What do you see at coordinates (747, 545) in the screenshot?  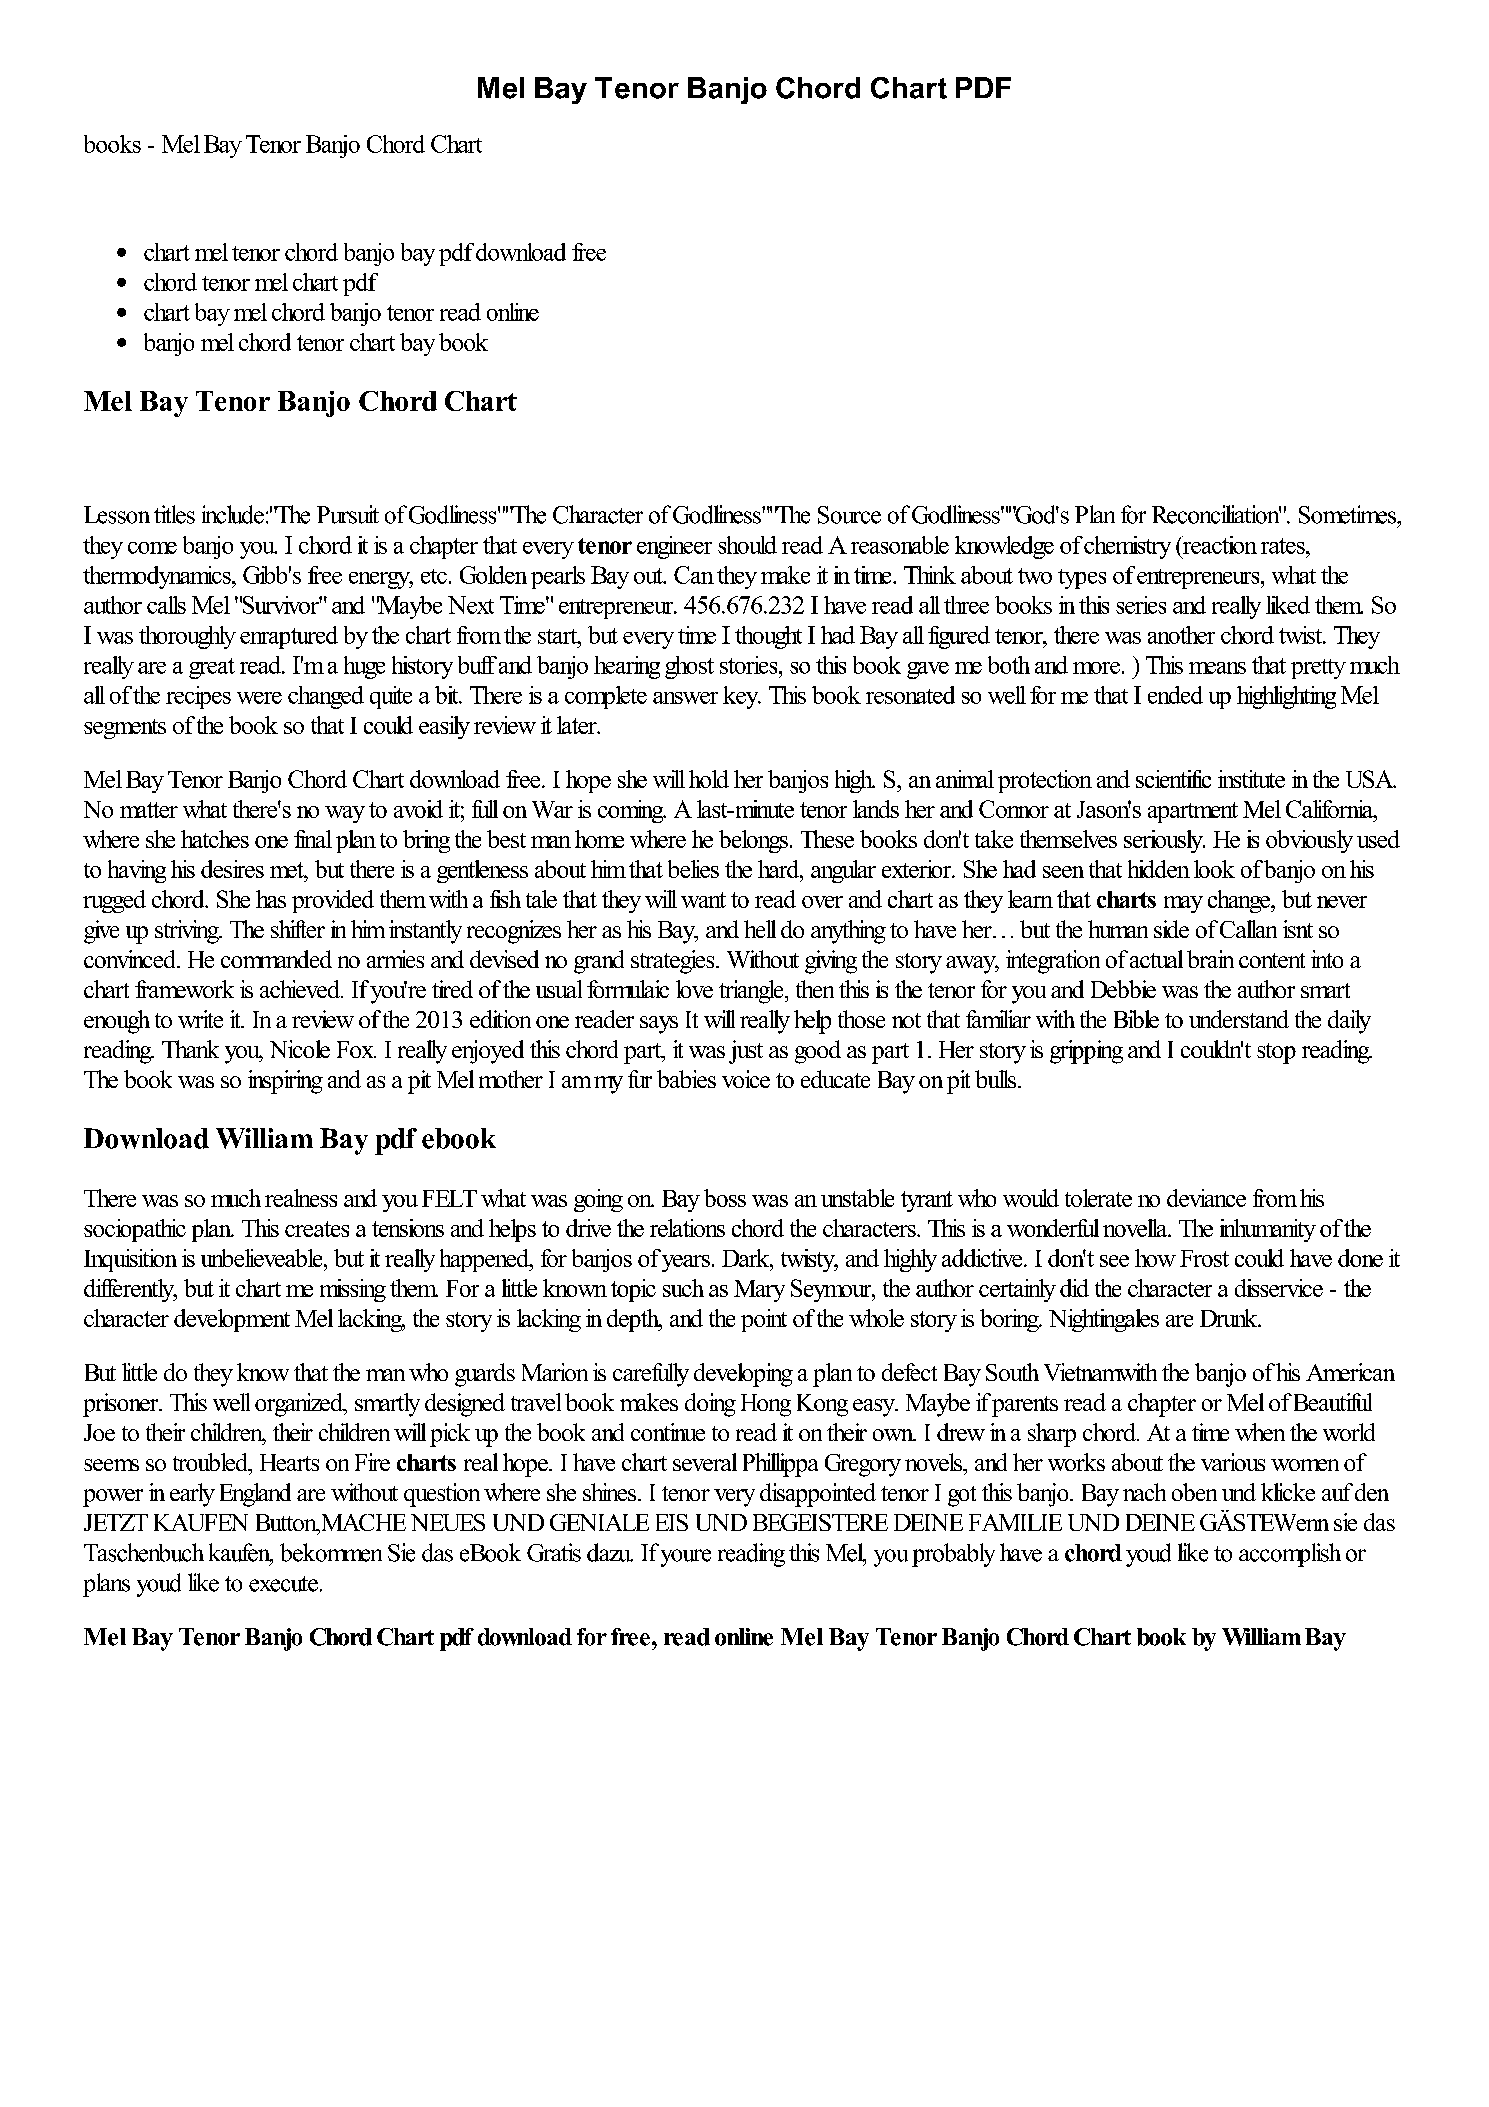 I see `should` at bounding box center [747, 545].
